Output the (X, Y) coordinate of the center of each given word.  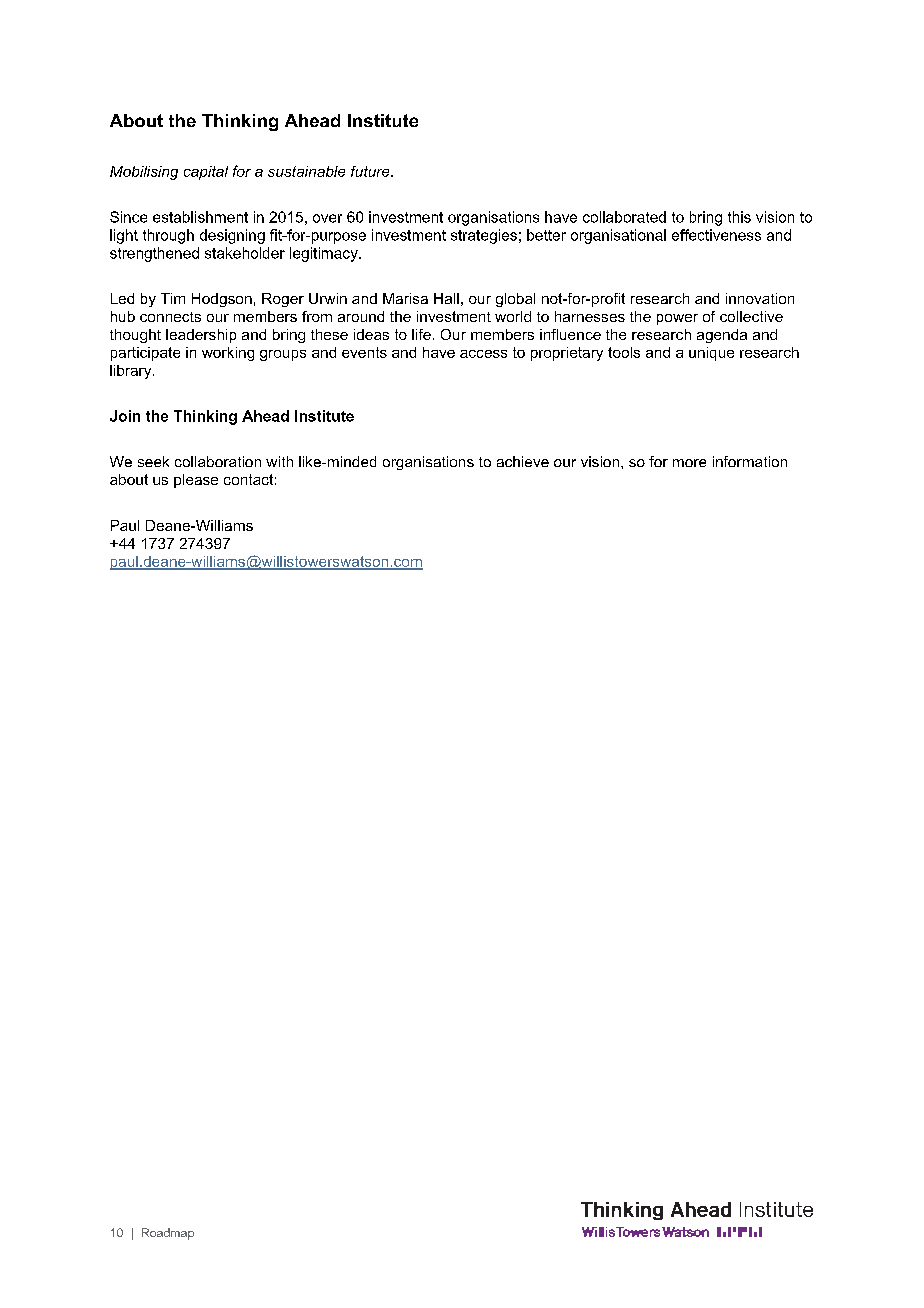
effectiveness (716, 235)
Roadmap (168, 1234)
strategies (484, 236)
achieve (523, 461)
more (689, 463)
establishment (200, 217)
